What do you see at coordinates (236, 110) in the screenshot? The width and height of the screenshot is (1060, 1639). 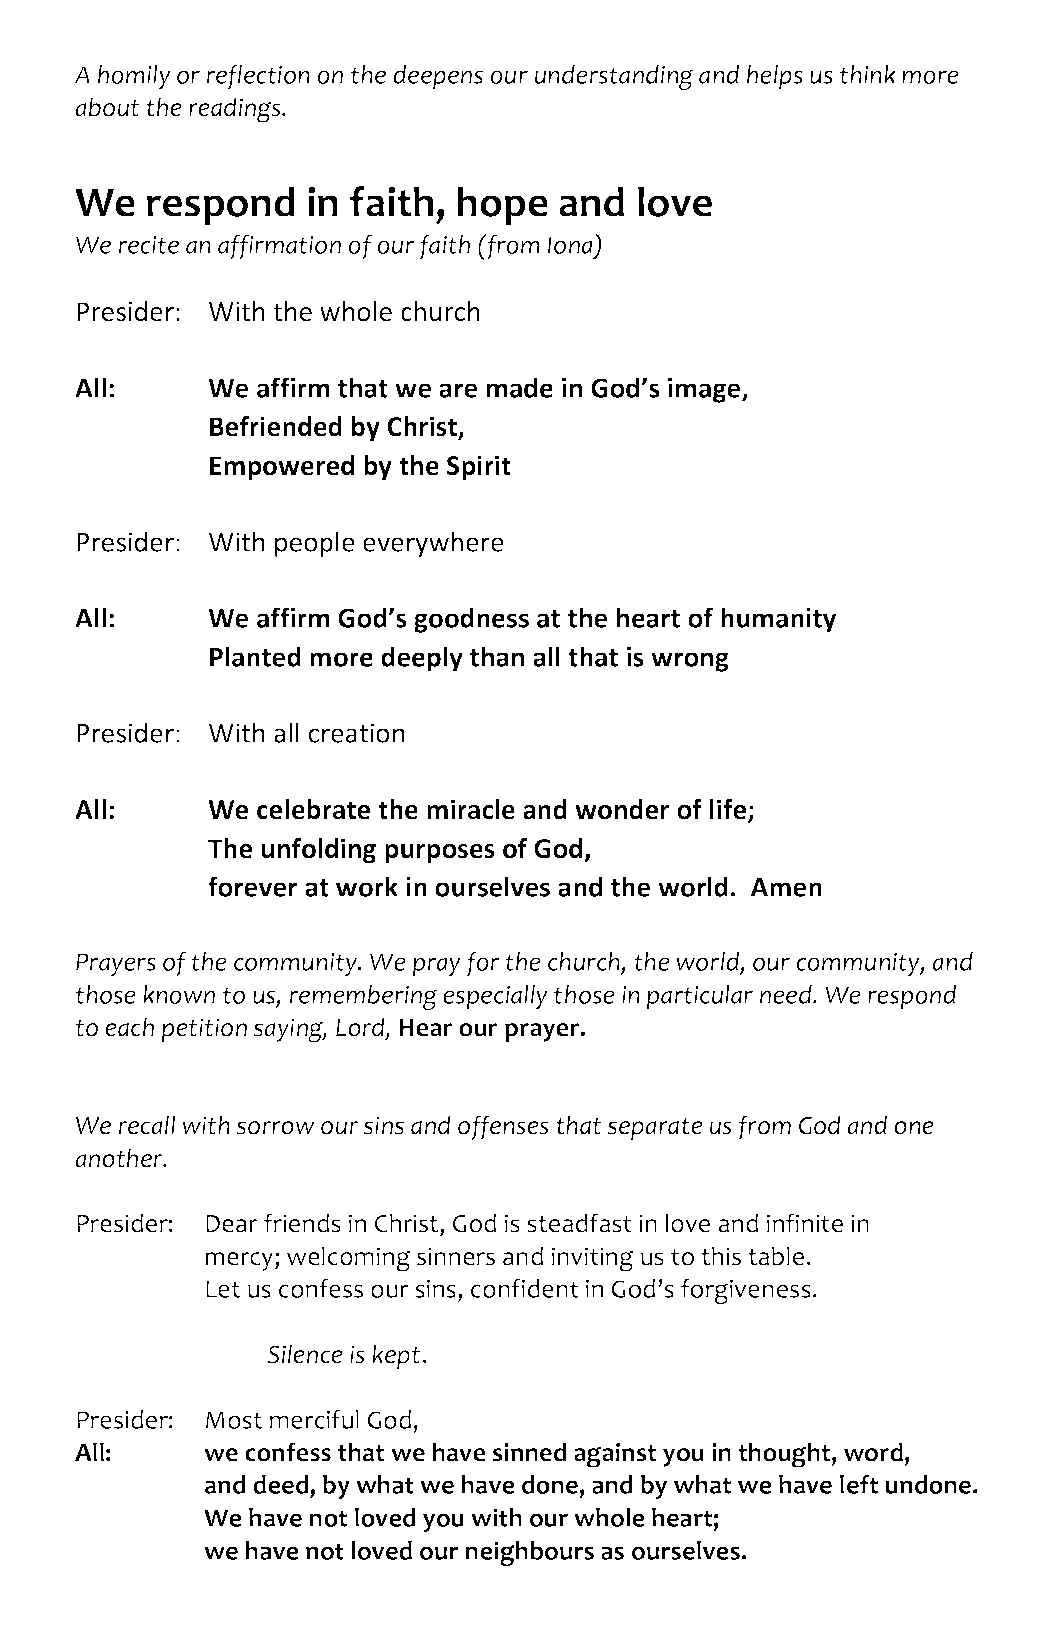 I see `readings` at bounding box center [236, 110].
